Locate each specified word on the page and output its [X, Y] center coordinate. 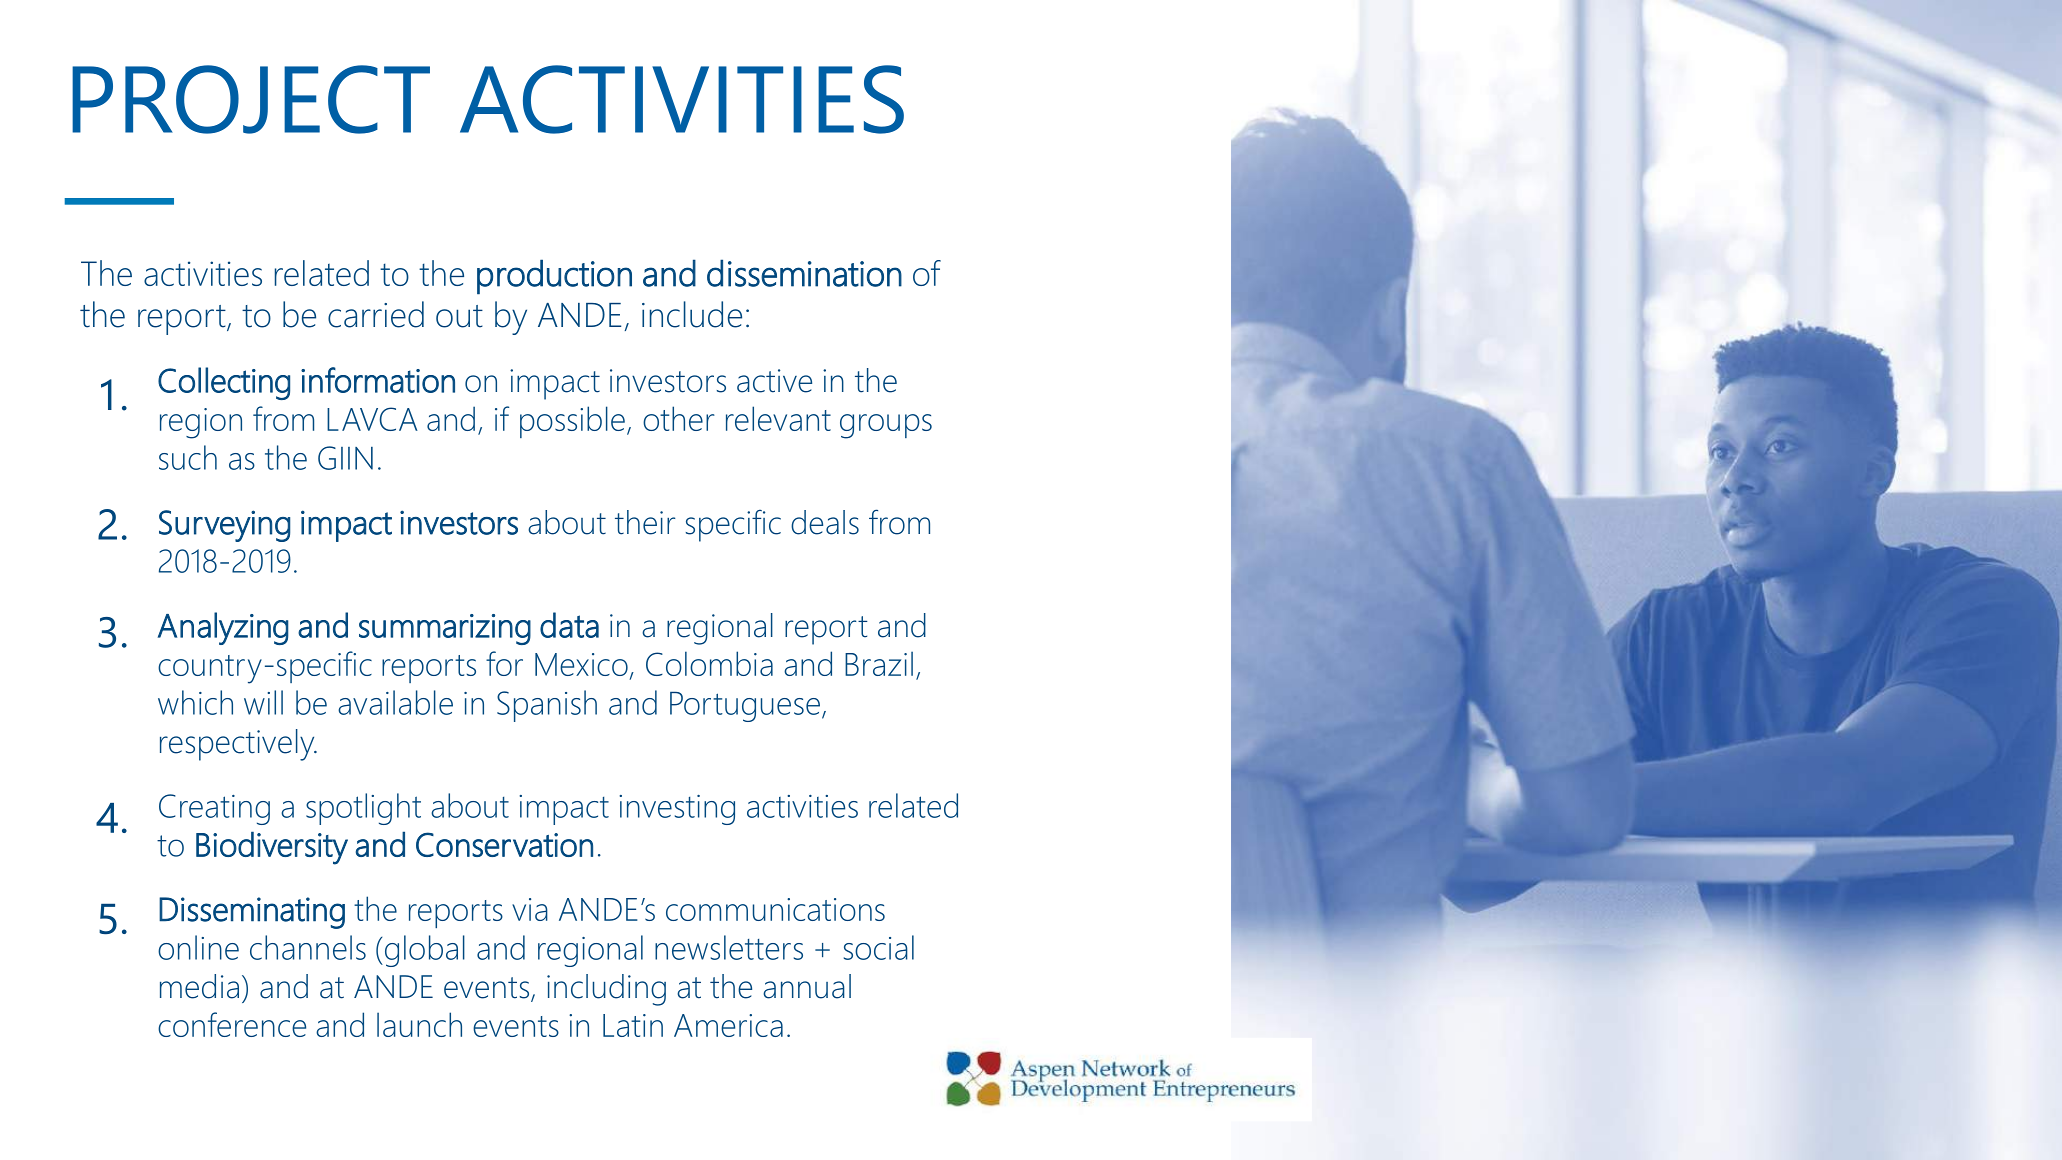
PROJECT [251, 99]
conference [232, 1024]
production [554, 277]
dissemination [804, 273]
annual [807, 986]
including [606, 990]
